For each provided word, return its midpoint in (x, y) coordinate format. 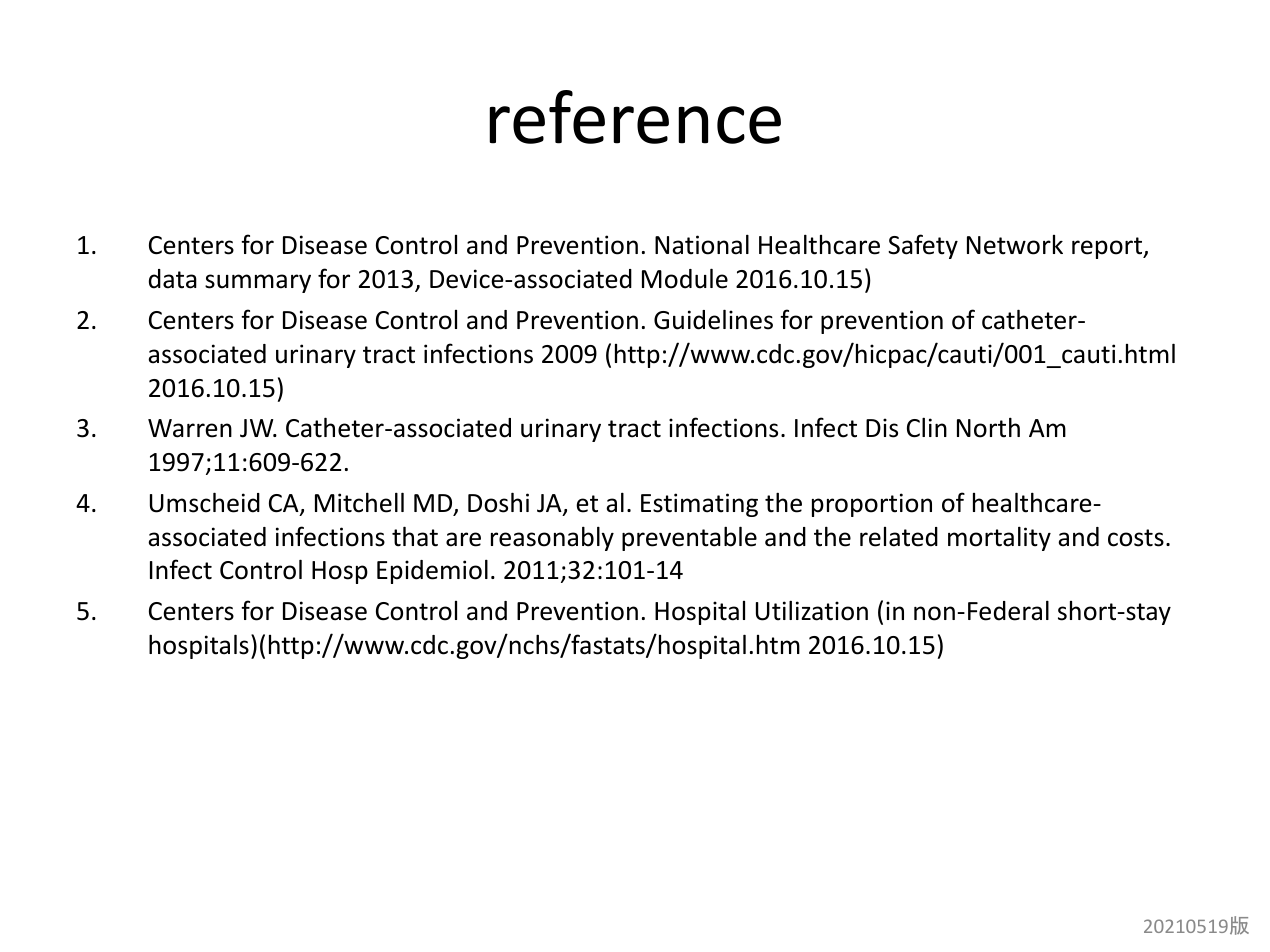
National (702, 244)
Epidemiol (432, 571)
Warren (190, 428)
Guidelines (713, 319)
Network (1015, 245)
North (988, 427)
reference (635, 117)
